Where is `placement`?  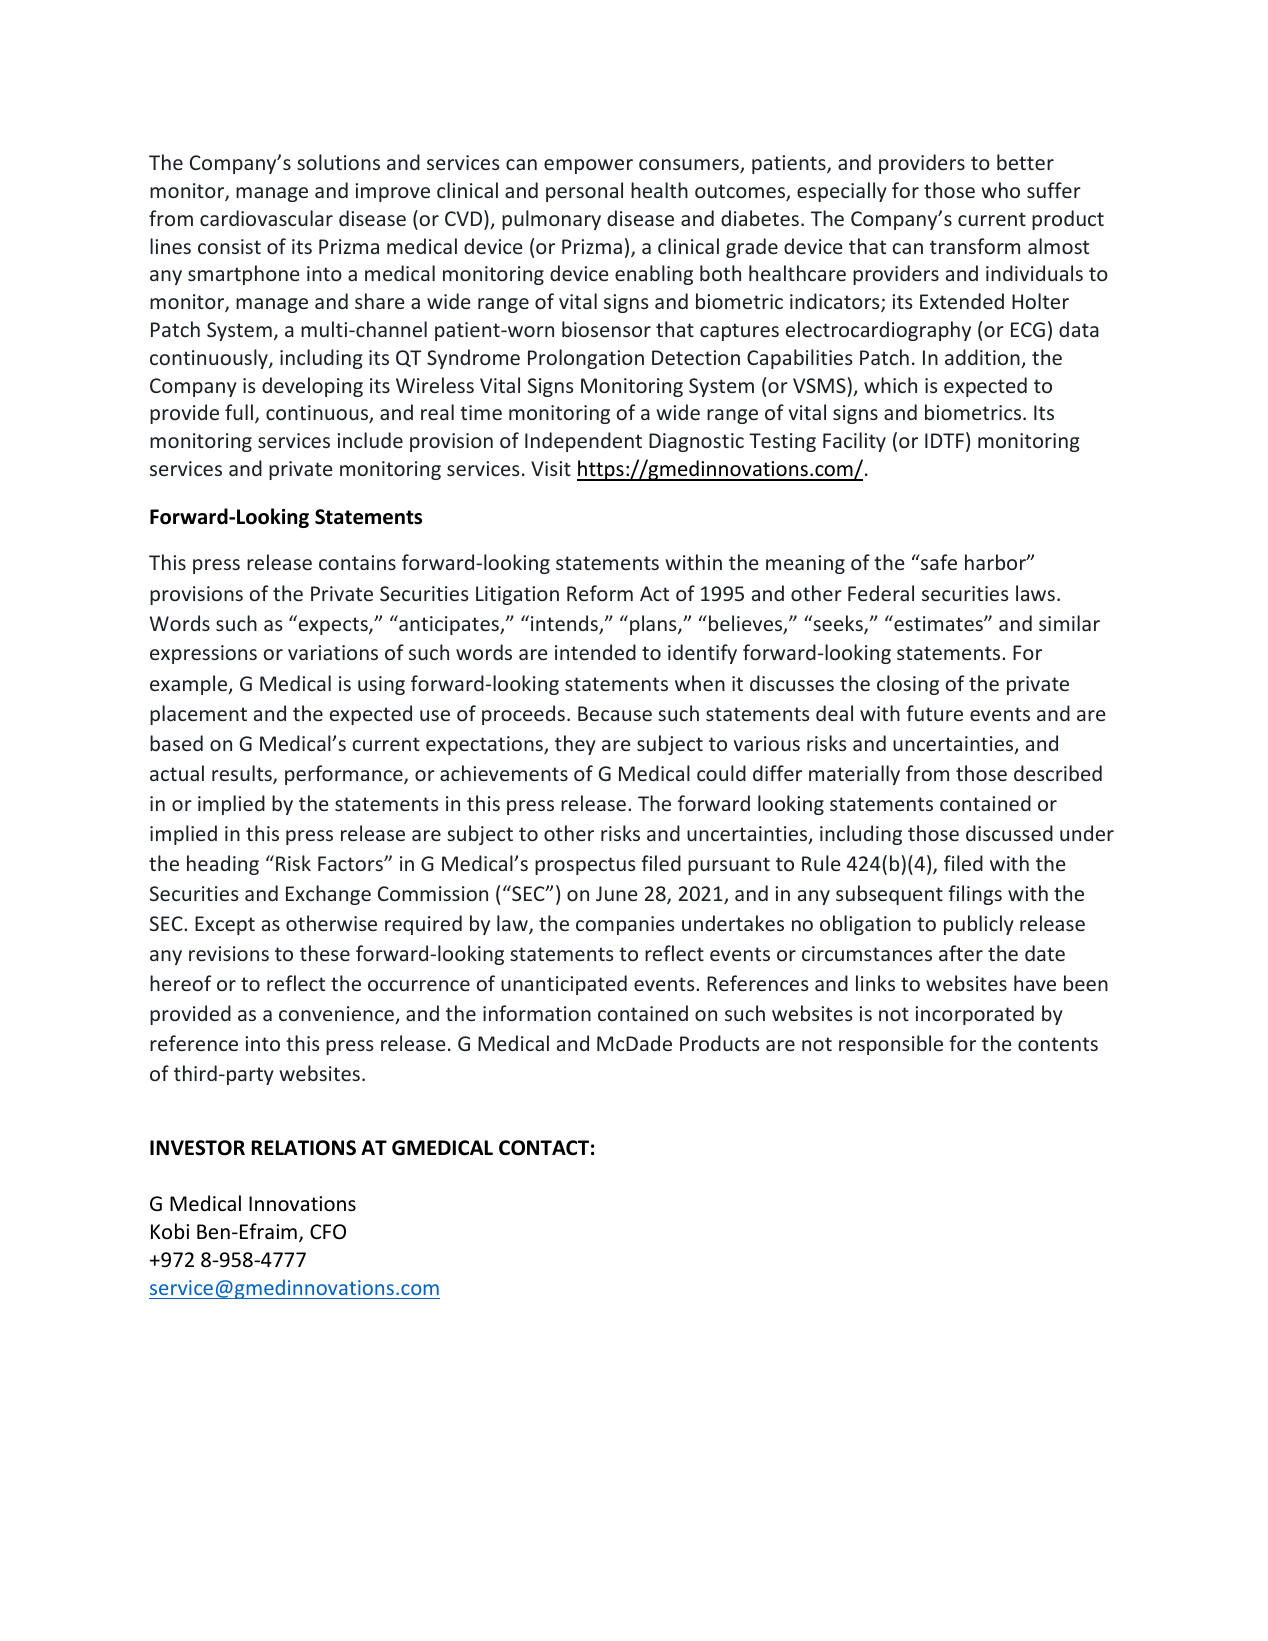
placement is located at coordinates (198, 715).
